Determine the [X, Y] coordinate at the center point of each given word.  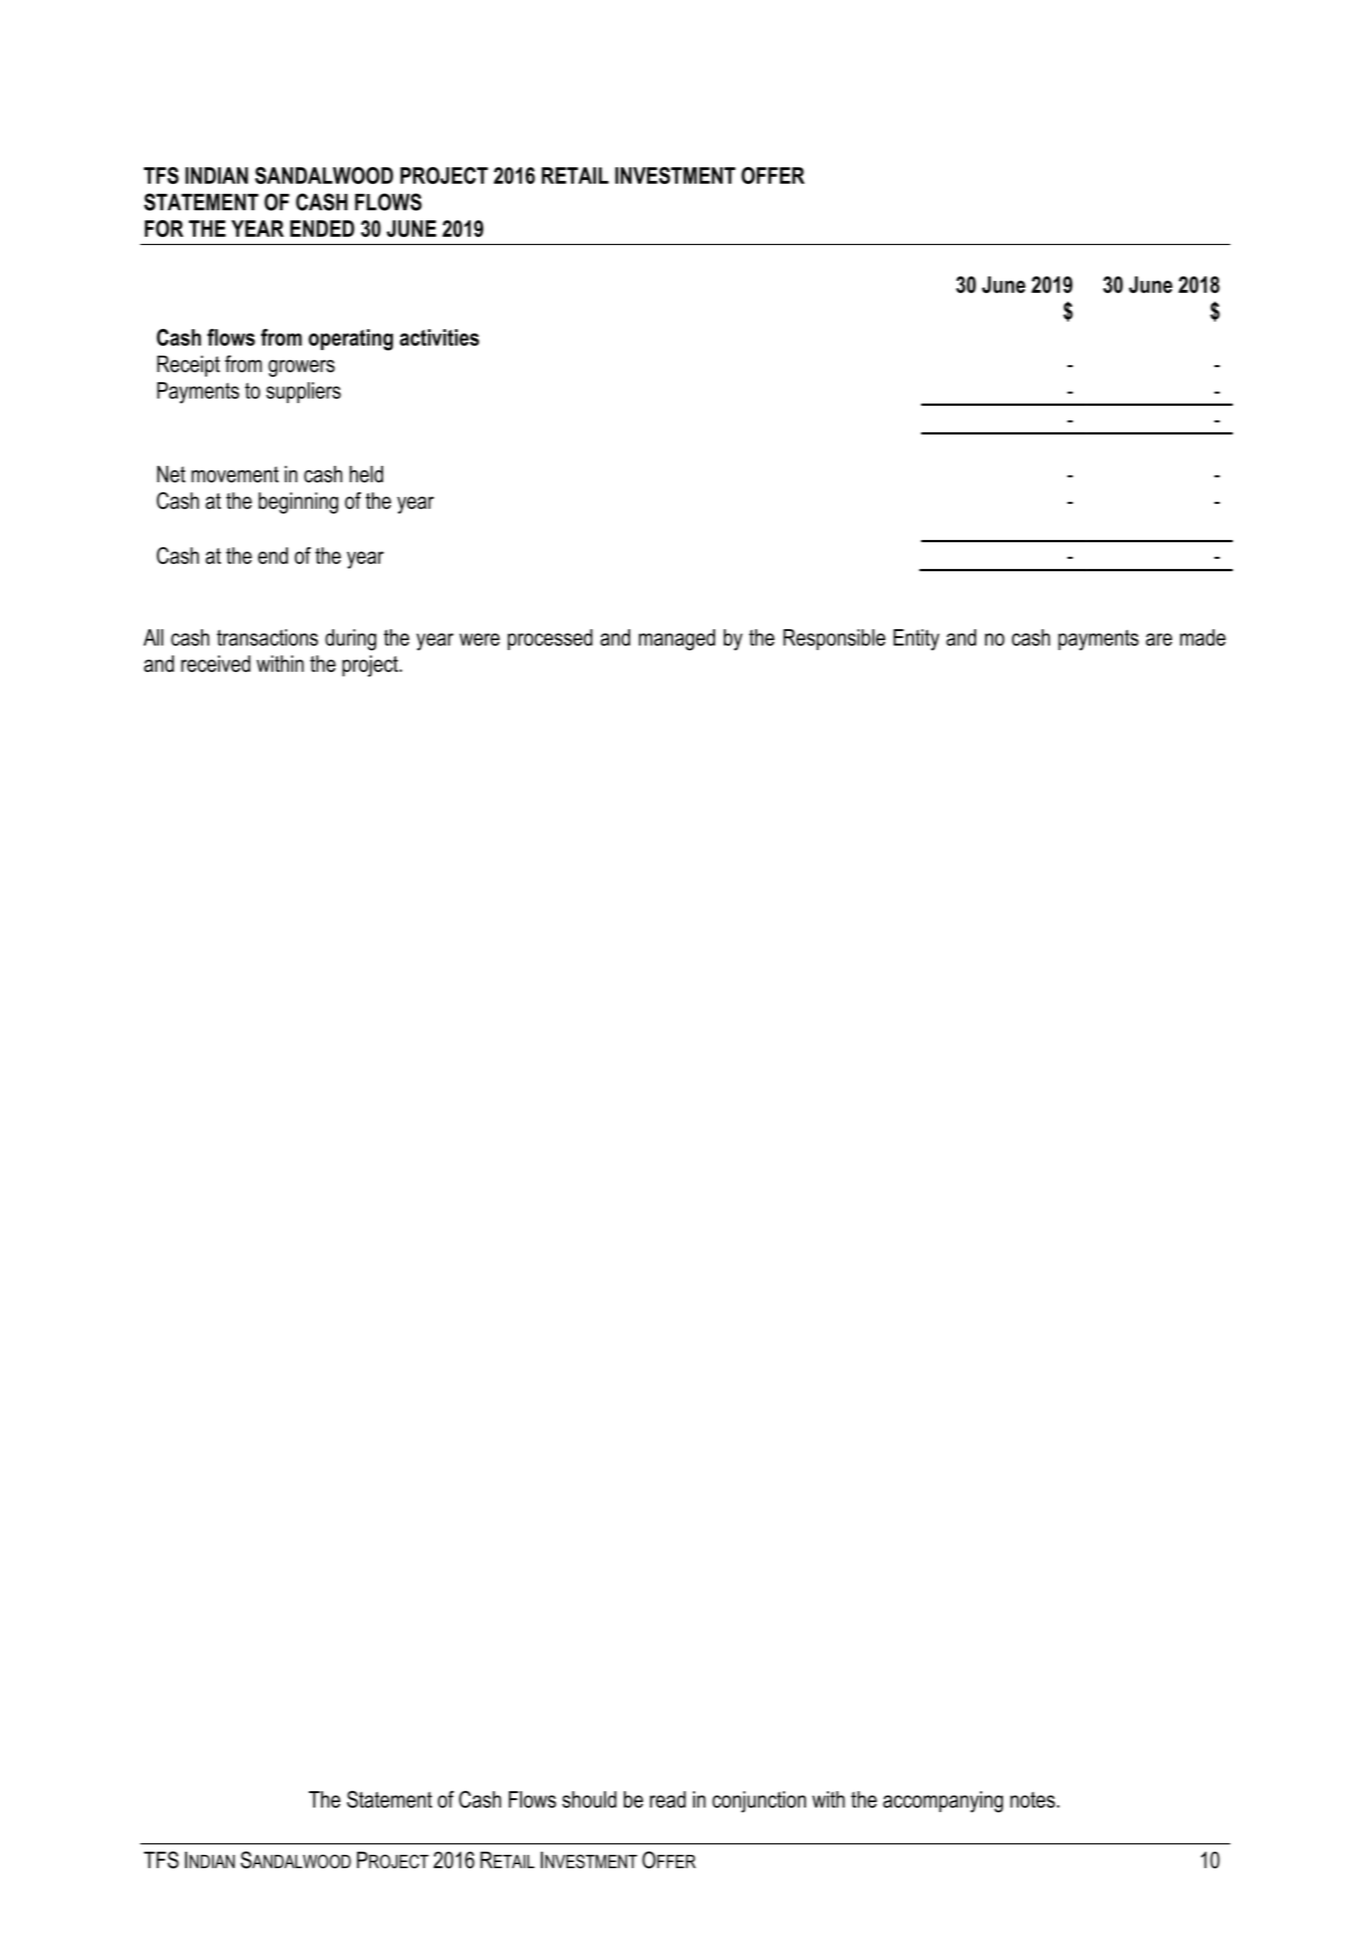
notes [1032, 1800]
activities [439, 337]
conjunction [759, 1802]
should [589, 1799]
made [1203, 637]
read [668, 1799]
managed [677, 640]
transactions [267, 637]
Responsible [834, 639]
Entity [916, 640]
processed [550, 639]
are [1159, 639]
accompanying [943, 1802]
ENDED [322, 228]
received [215, 663]
